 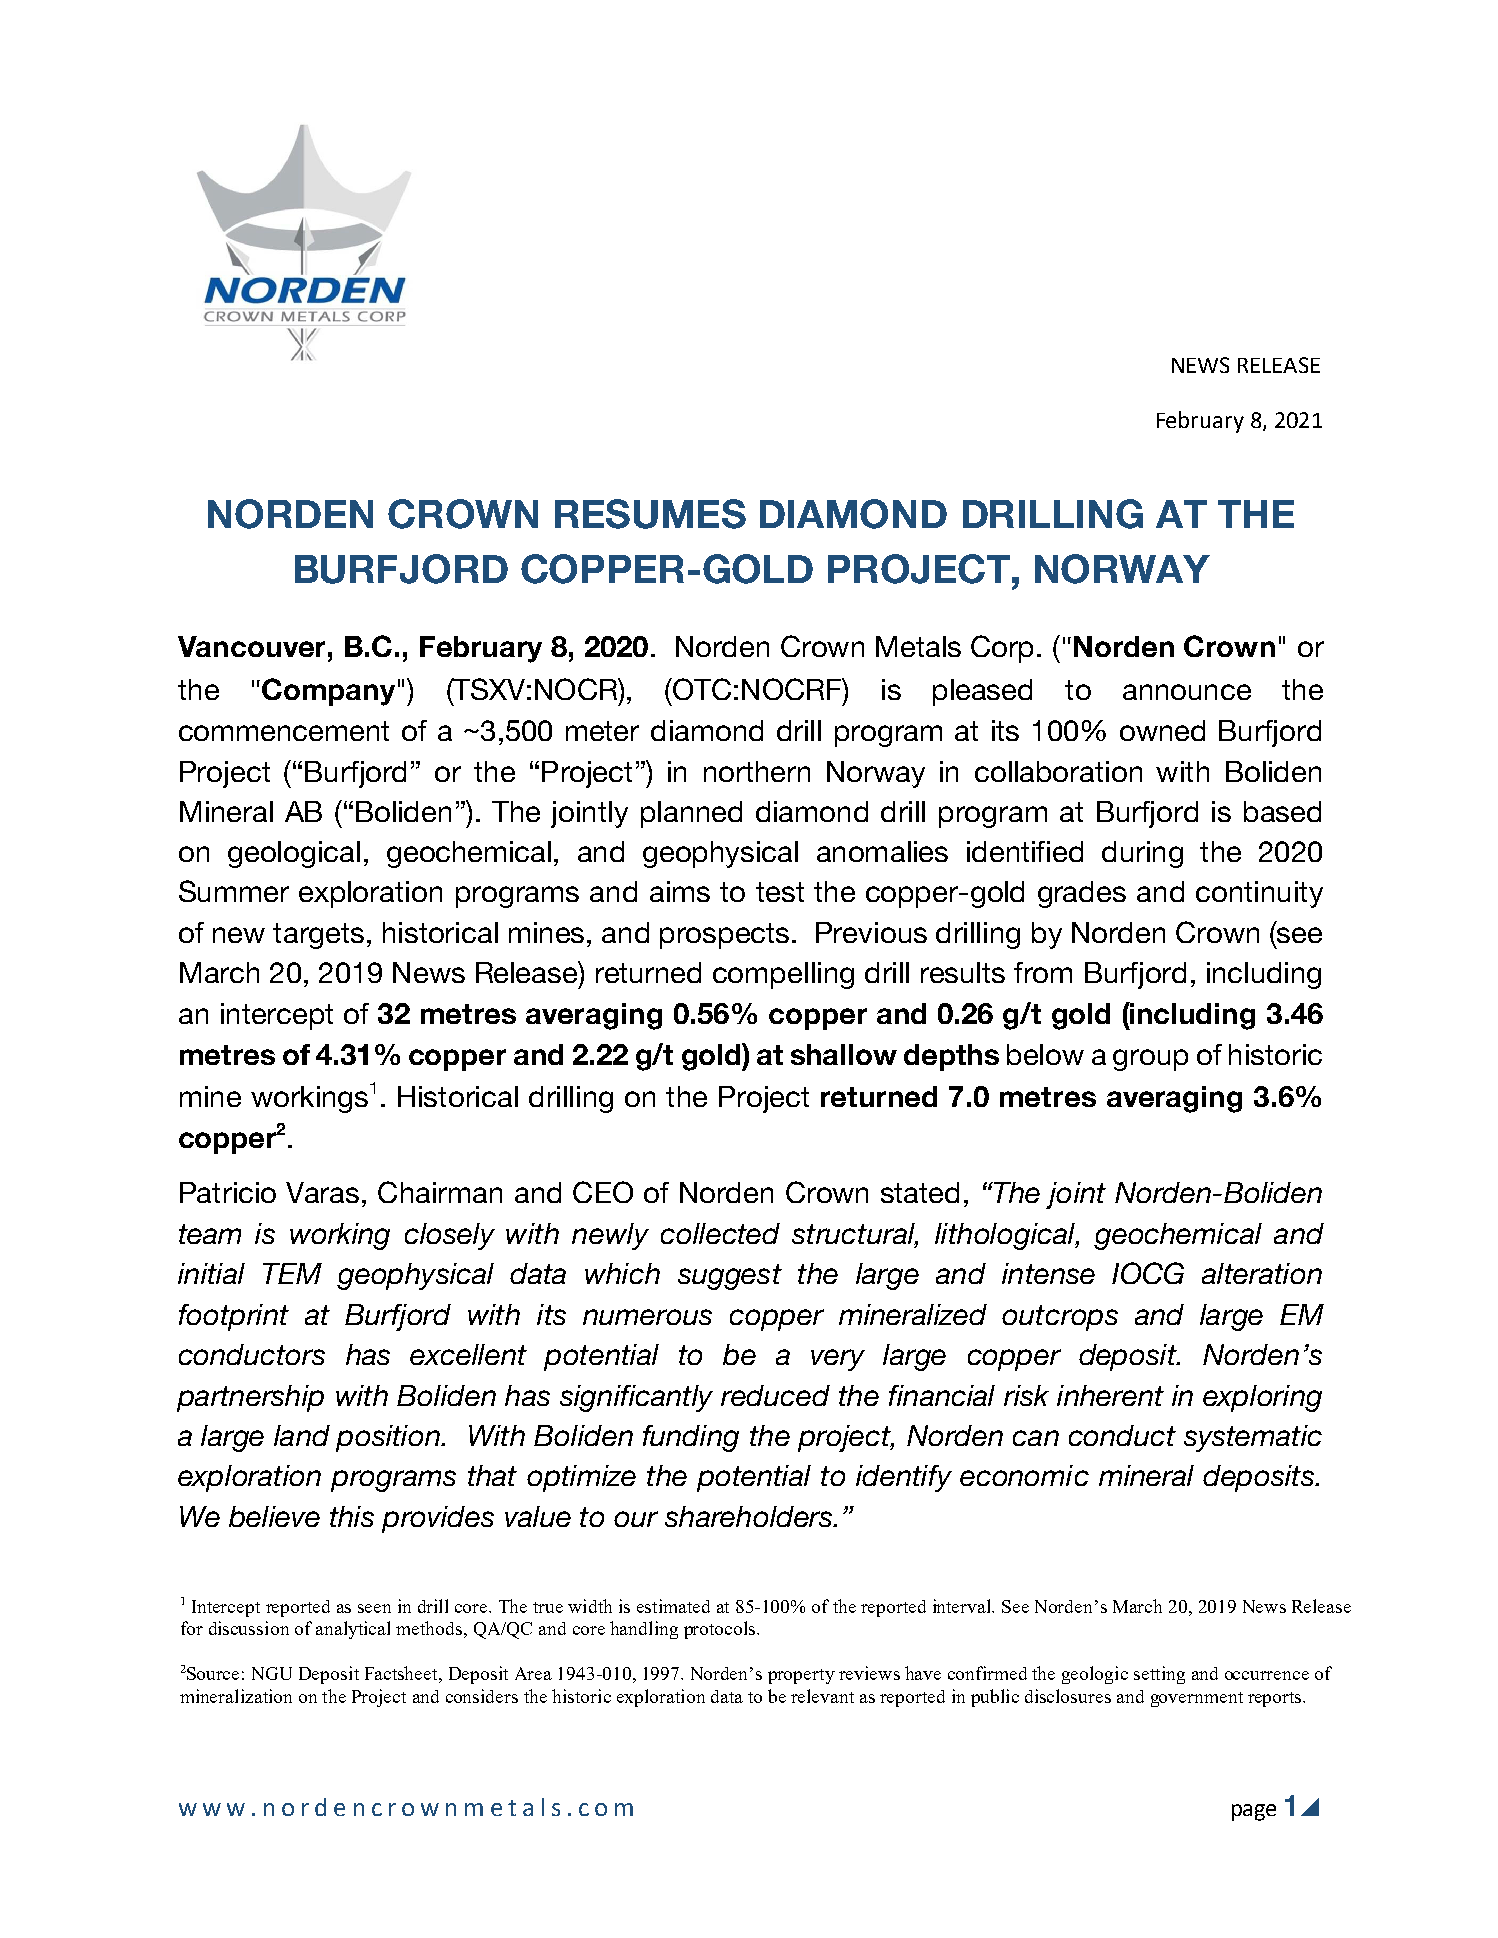 What do you see at coordinates (212, 1673) in the image?
I see `Source` at bounding box center [212, 1673].
